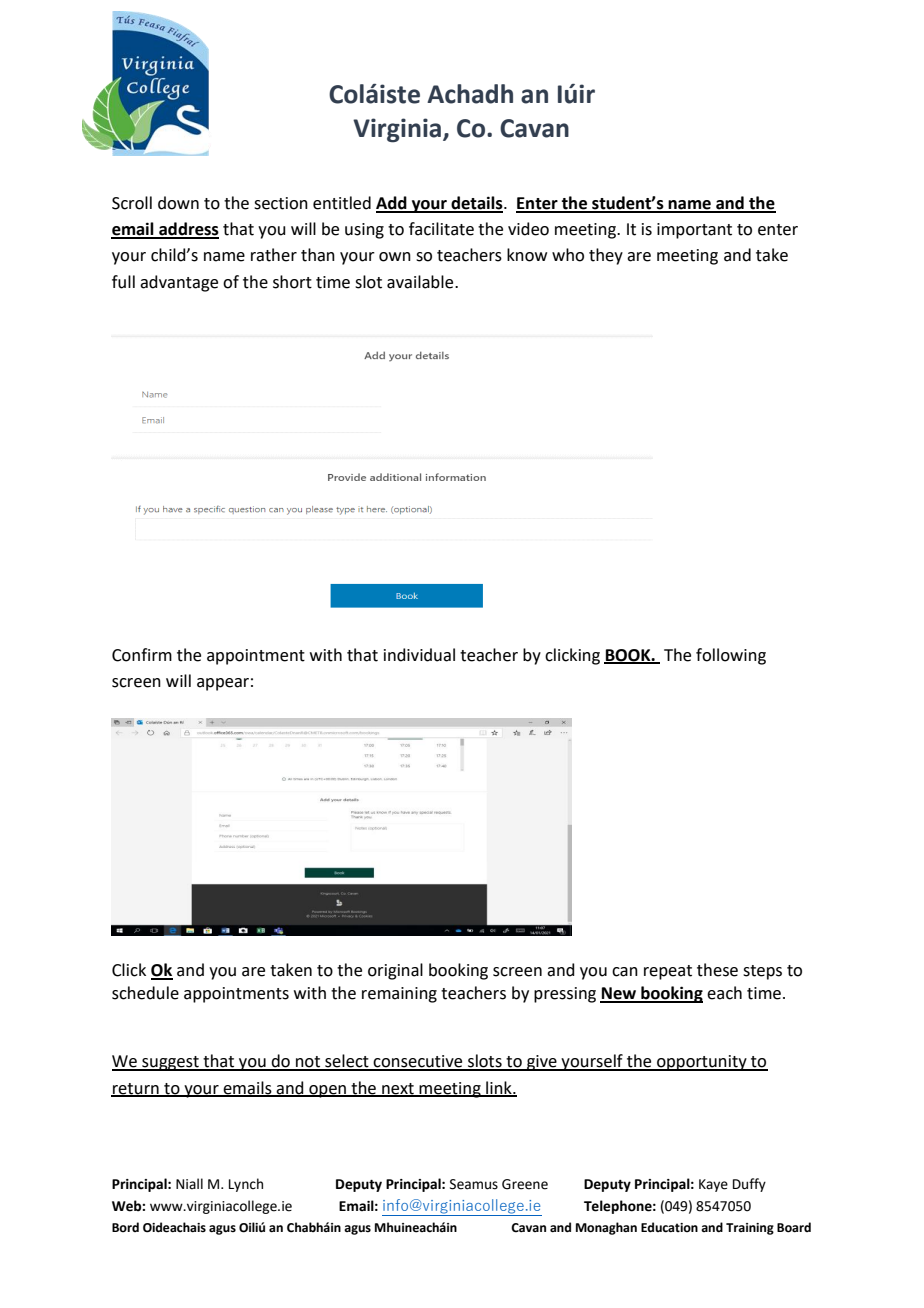  I want to click on suggest, so click(170, 1063).
